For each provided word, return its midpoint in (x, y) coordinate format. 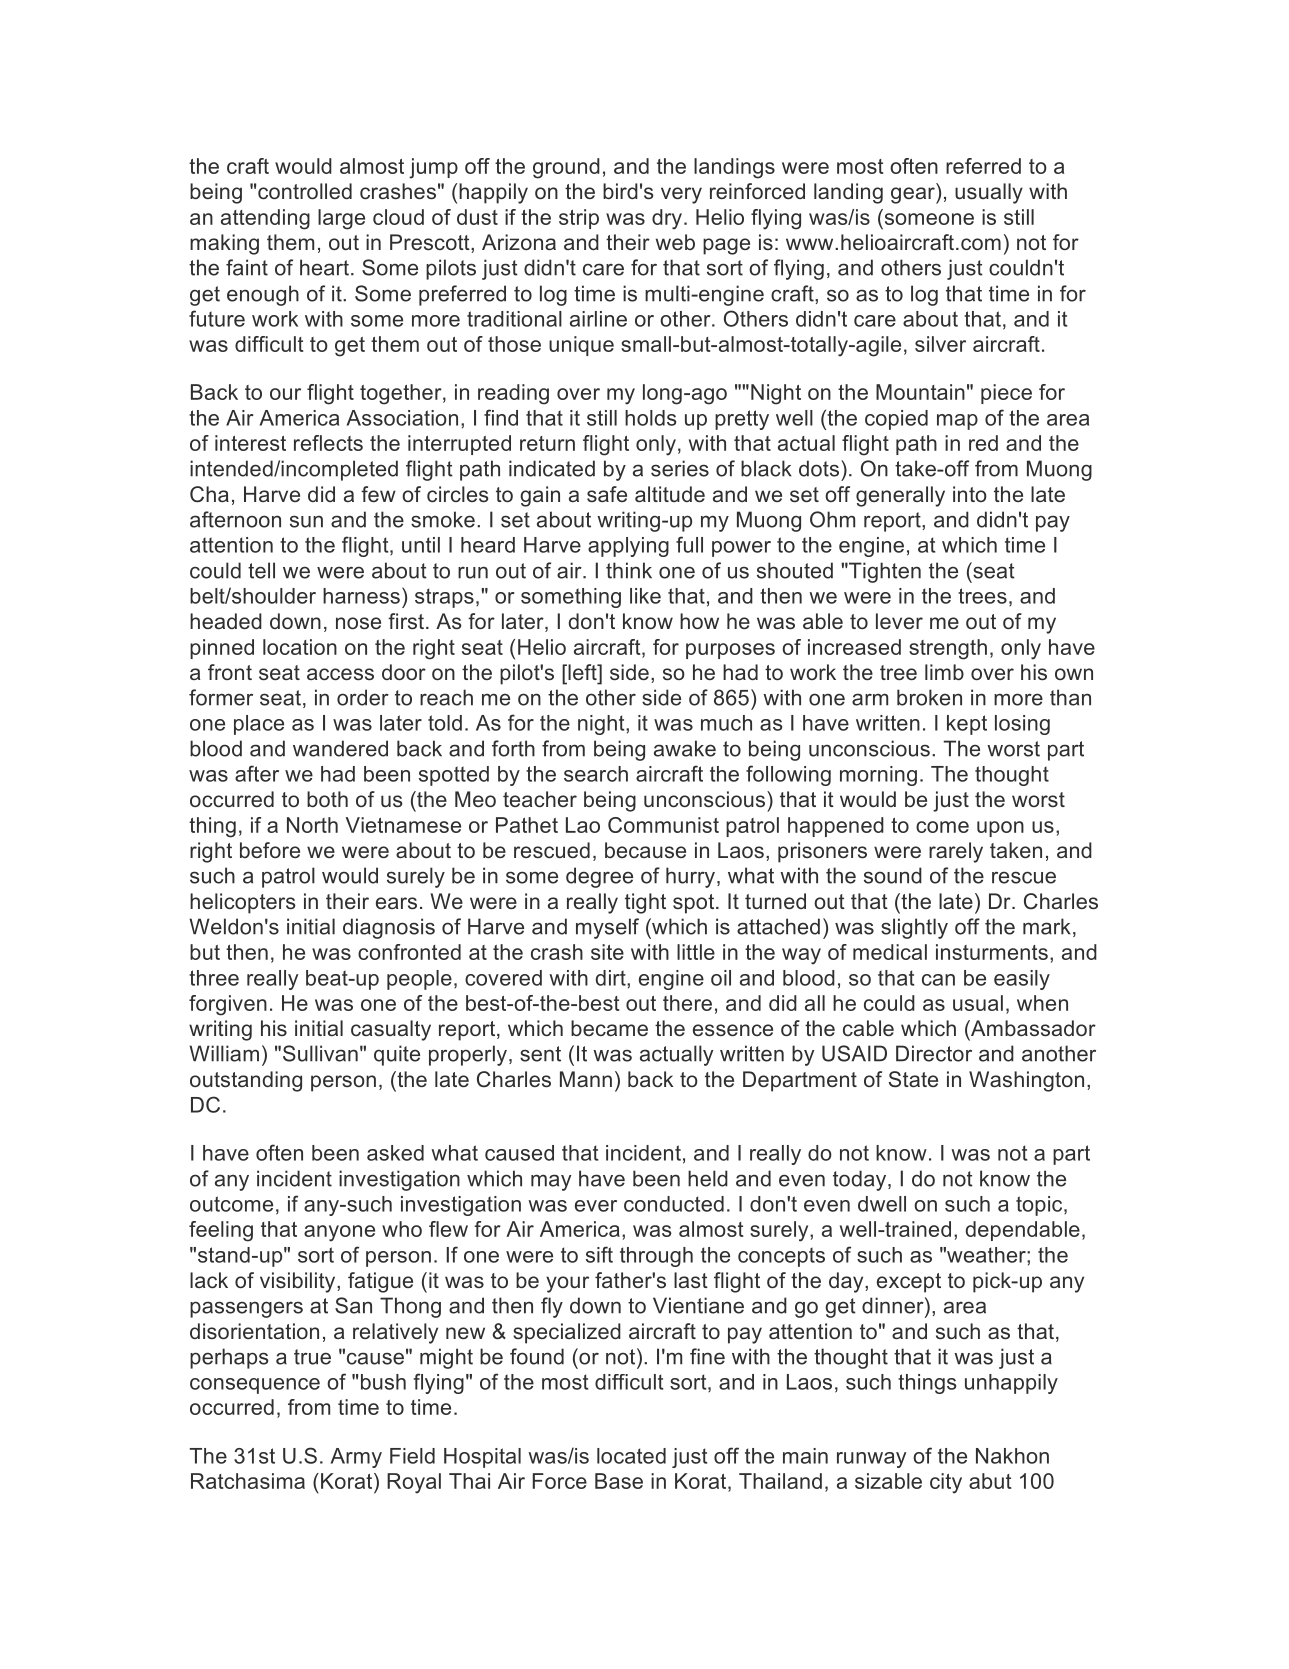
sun (306, 521)
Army (356, 1458)
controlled (305, 191)
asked (395, 1153)
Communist (663, 825)
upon (1000, 829)
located (631, 1456)
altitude (670, 494)
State (913, 1079)
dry (667, 219)
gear (914, 195)
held (708, 1178)
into (970, 494)
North (312, 825)
